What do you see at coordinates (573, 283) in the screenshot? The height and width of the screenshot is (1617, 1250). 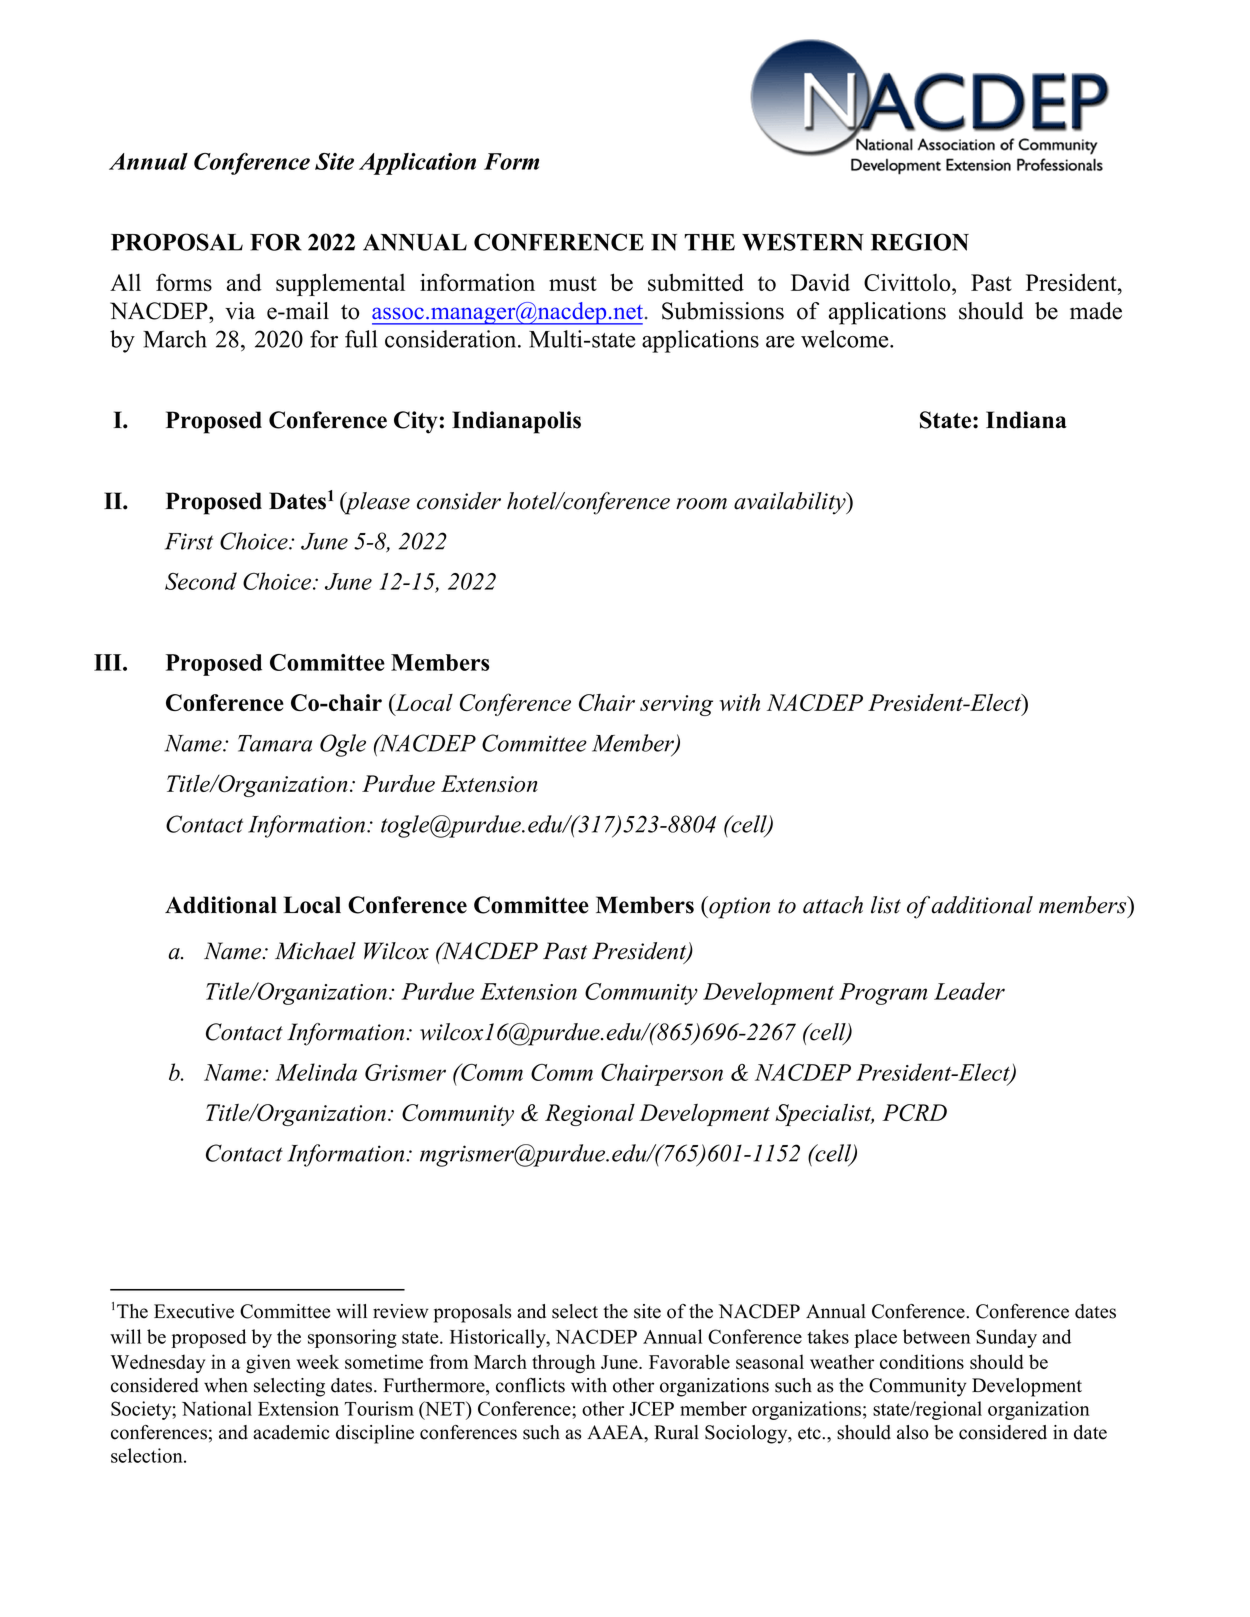 I see `must` at bounding box center [573, 283].
